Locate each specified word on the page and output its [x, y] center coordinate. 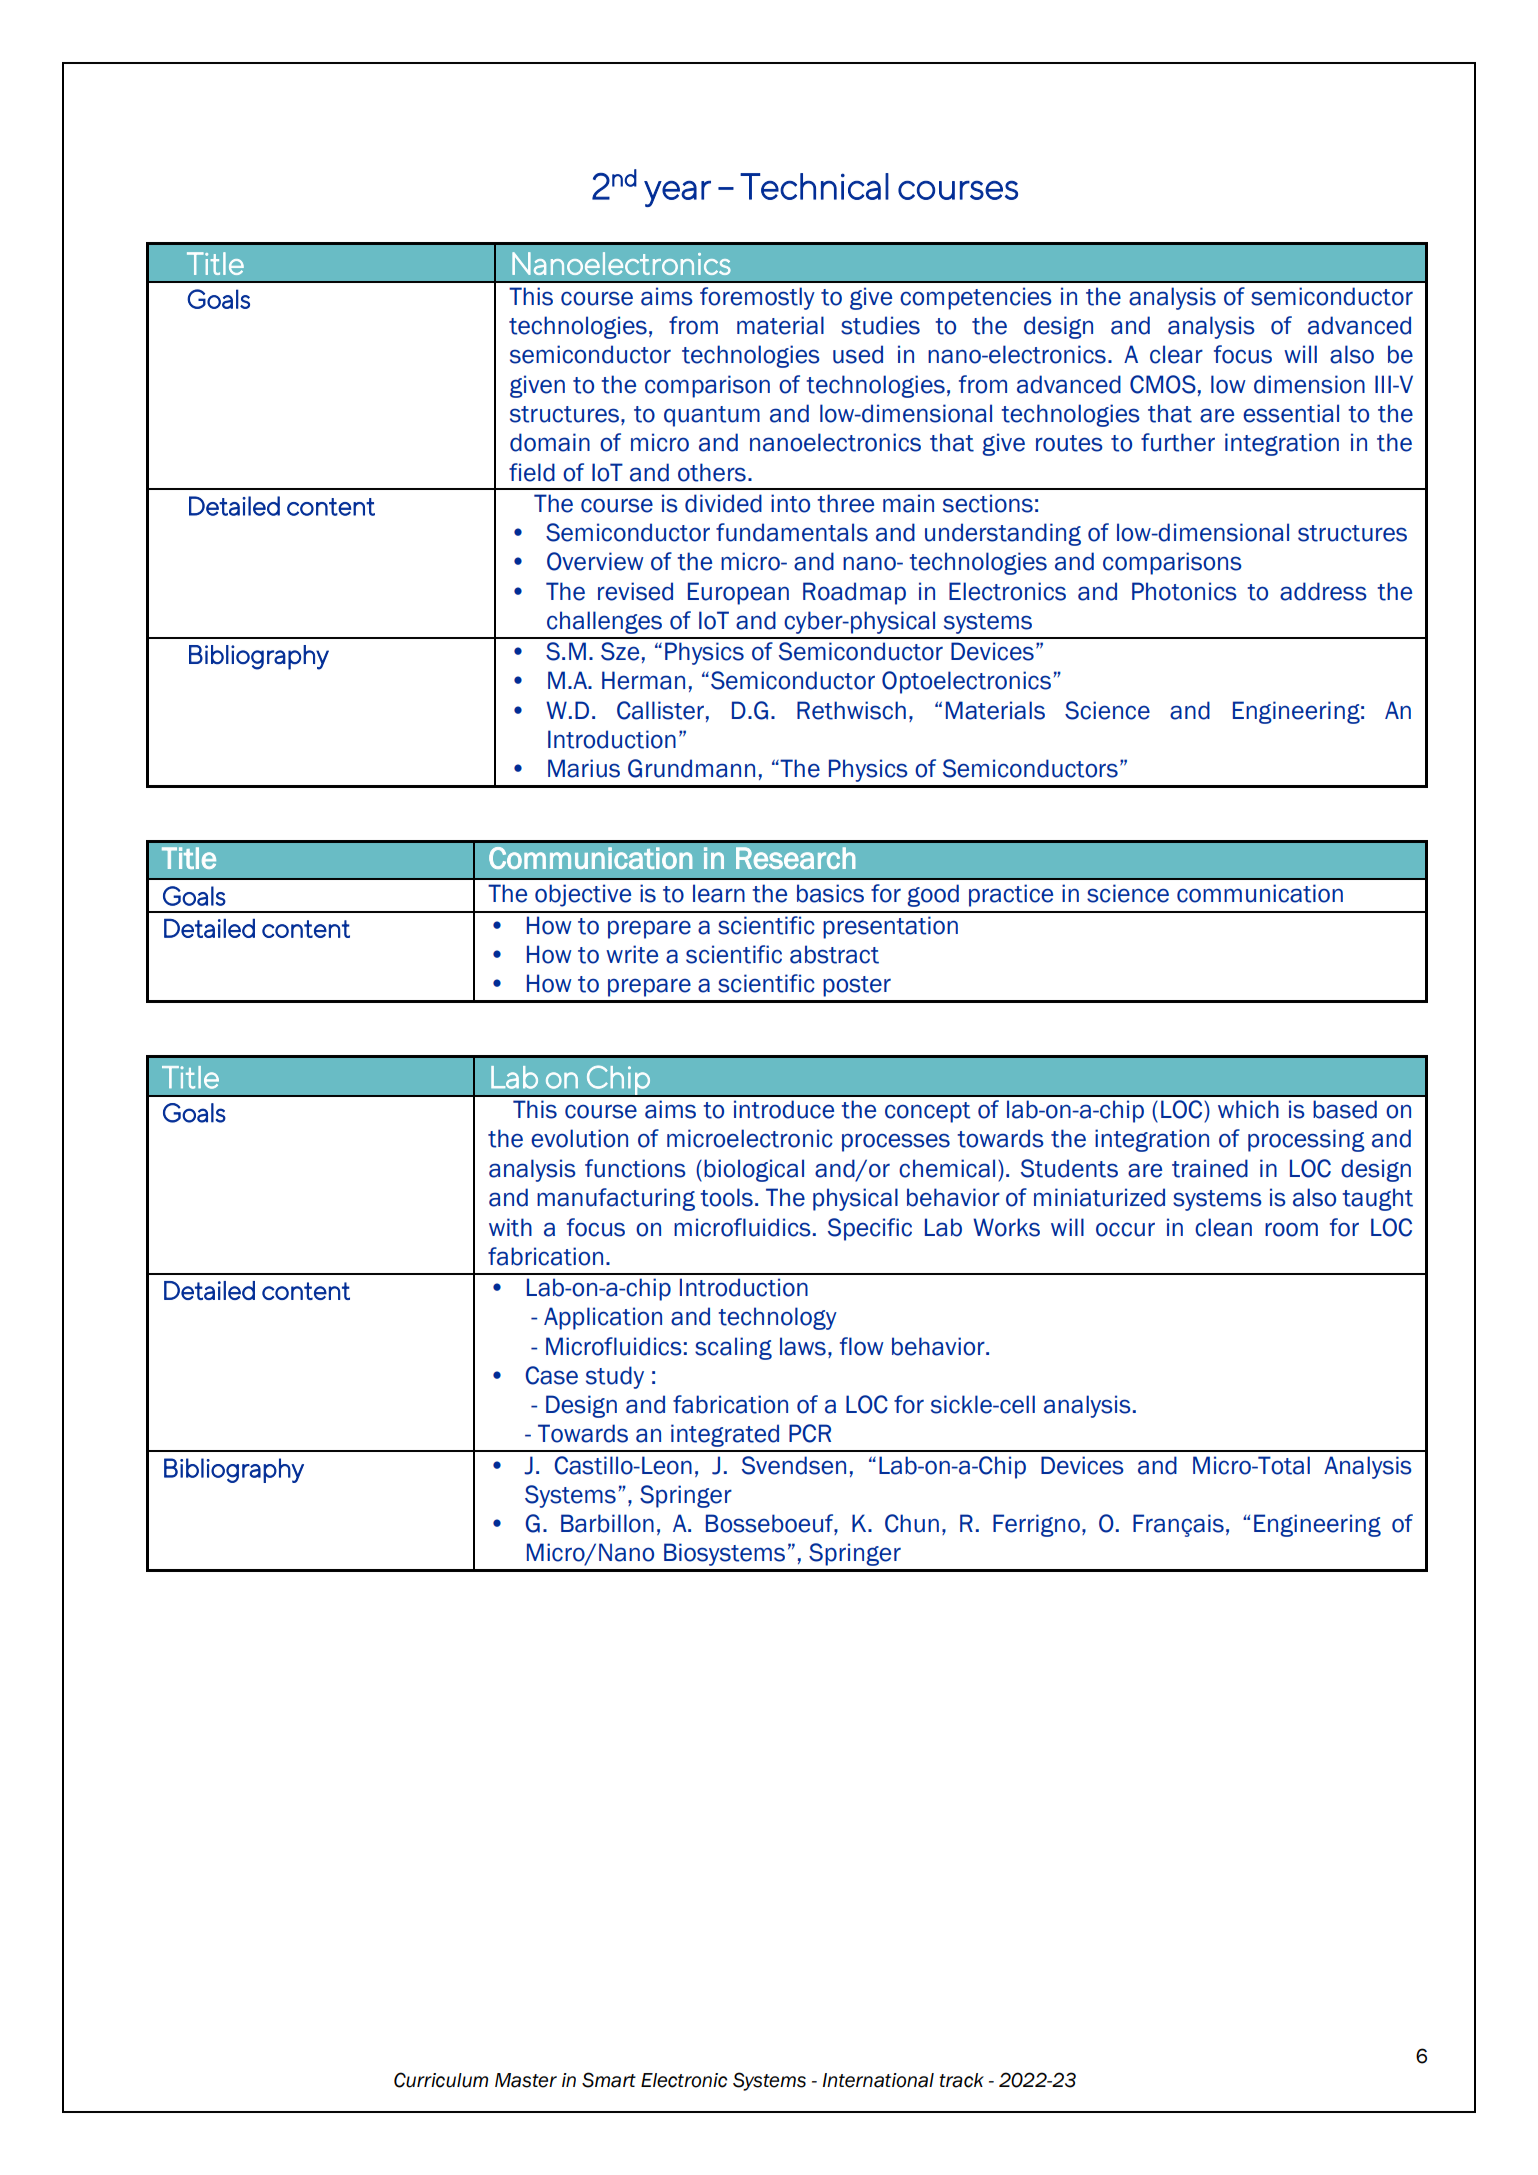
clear [1176, 354]
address [1323, 591]
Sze [620, 651]
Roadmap [854, 593]
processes [896, 1142]
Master [526, 2080]
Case [552, 1375]
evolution [579, 1138]
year [677, 194]
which [1248, 1109]
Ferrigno [1036, 1525]
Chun [912, 1523]
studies [880, 325]
